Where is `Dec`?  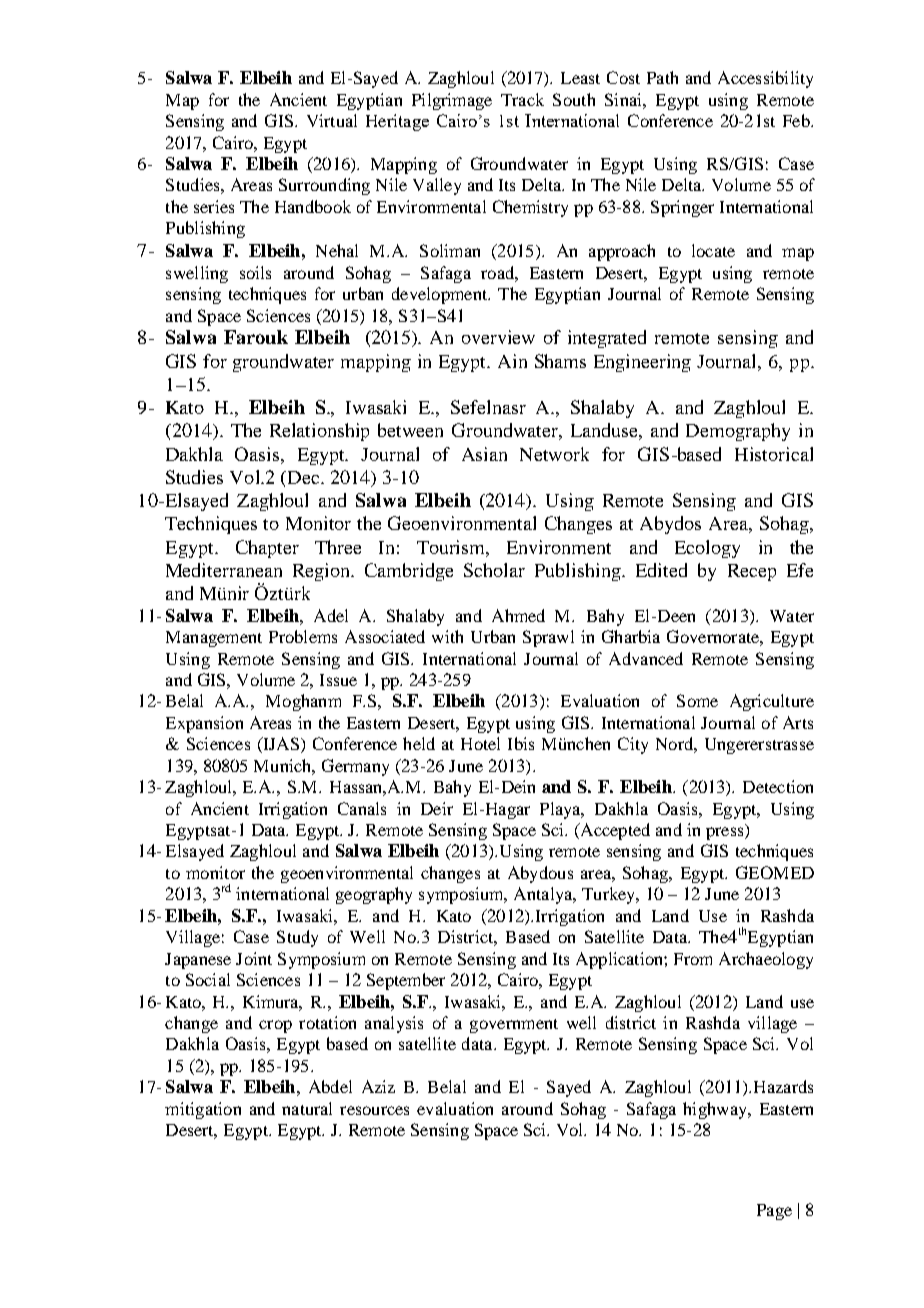
Dec is located at coordinates (302, 477).
